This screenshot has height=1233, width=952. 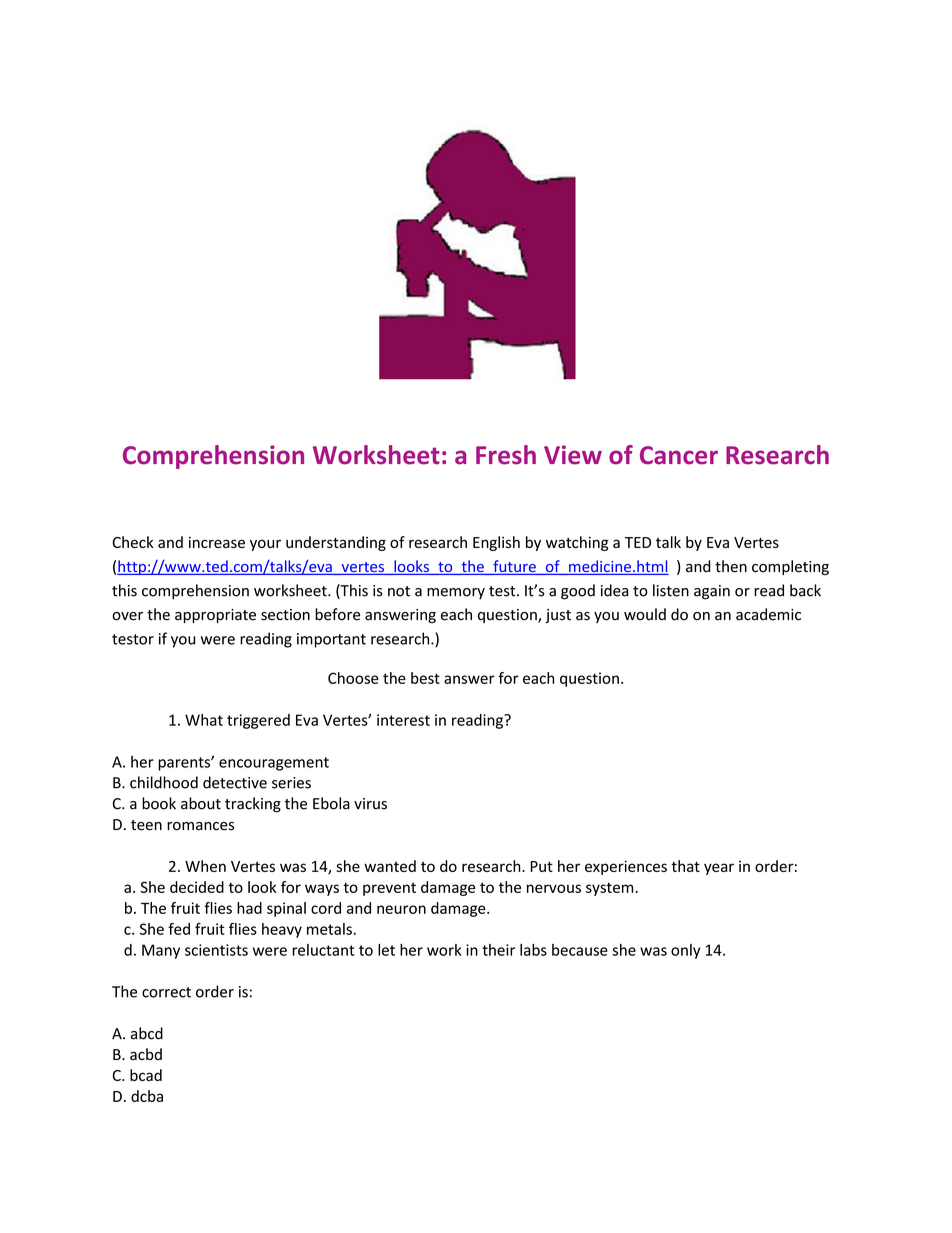 What do you see at coordinates (197, 887) in the screenshot?
I see `decided` at bounding box center [197, 887].
